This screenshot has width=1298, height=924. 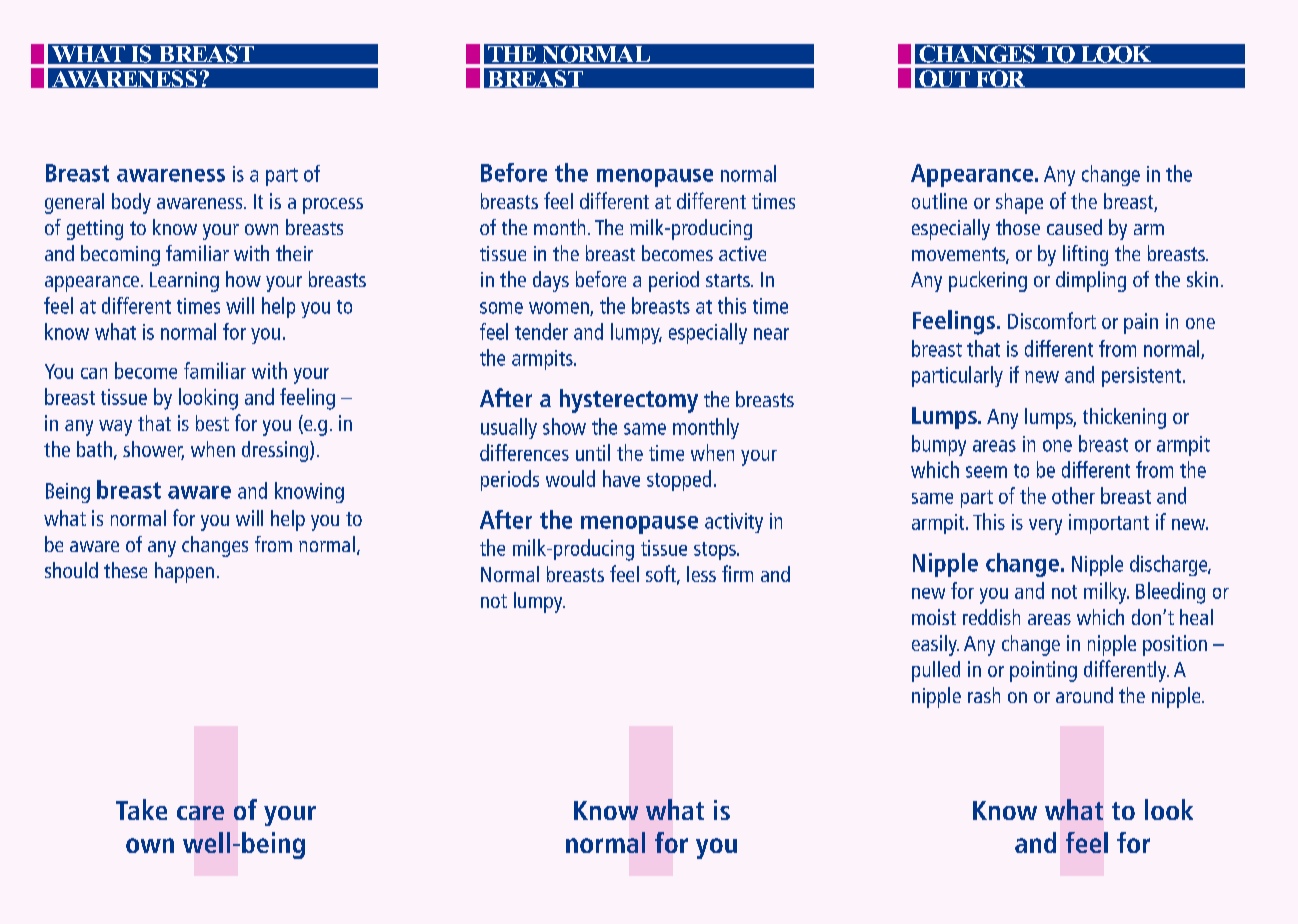 I want to click on active, so click(x=742, y=253).
